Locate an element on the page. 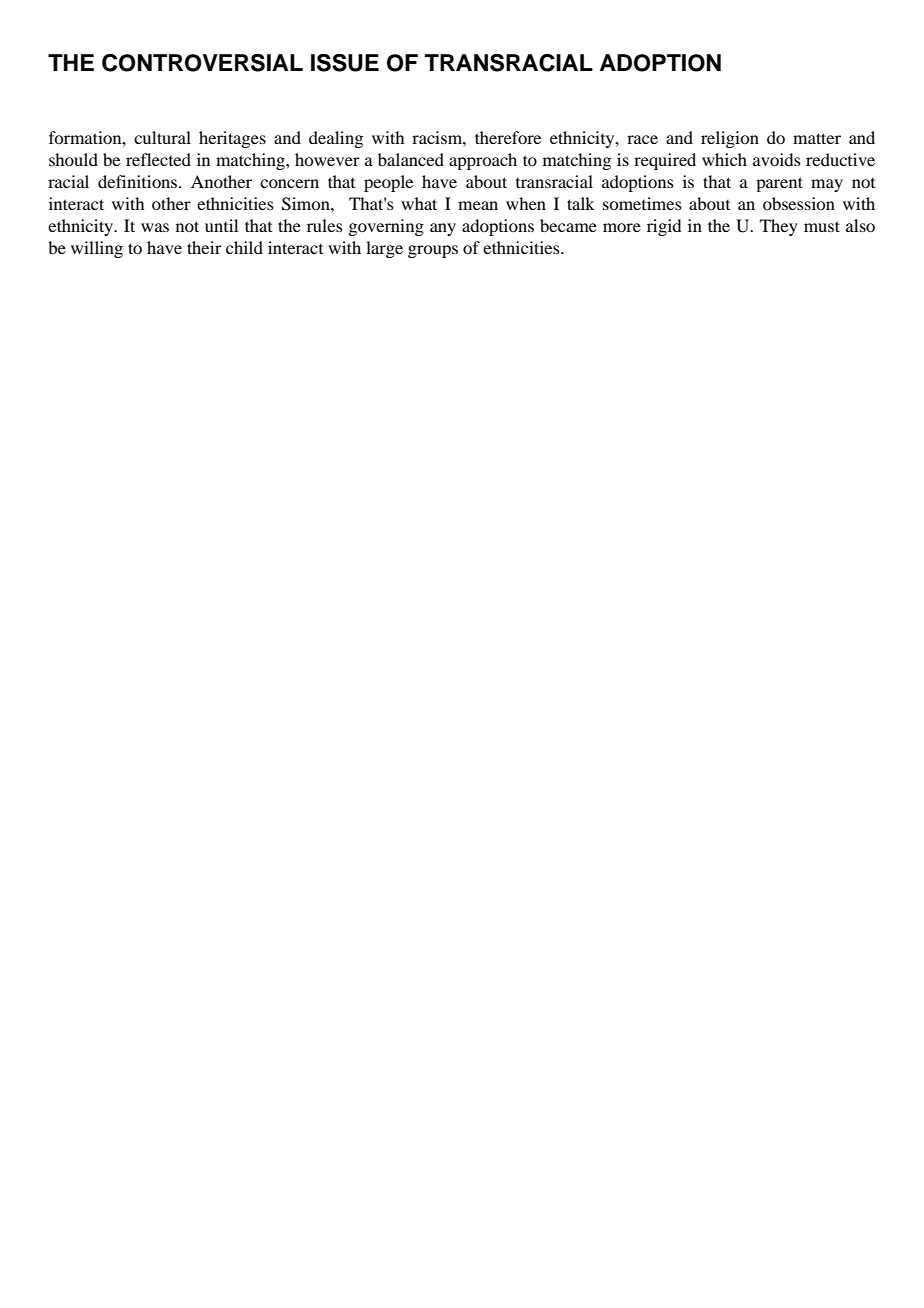 This page has width=924, height=1308. matter is located at coordinates (817, 138).
